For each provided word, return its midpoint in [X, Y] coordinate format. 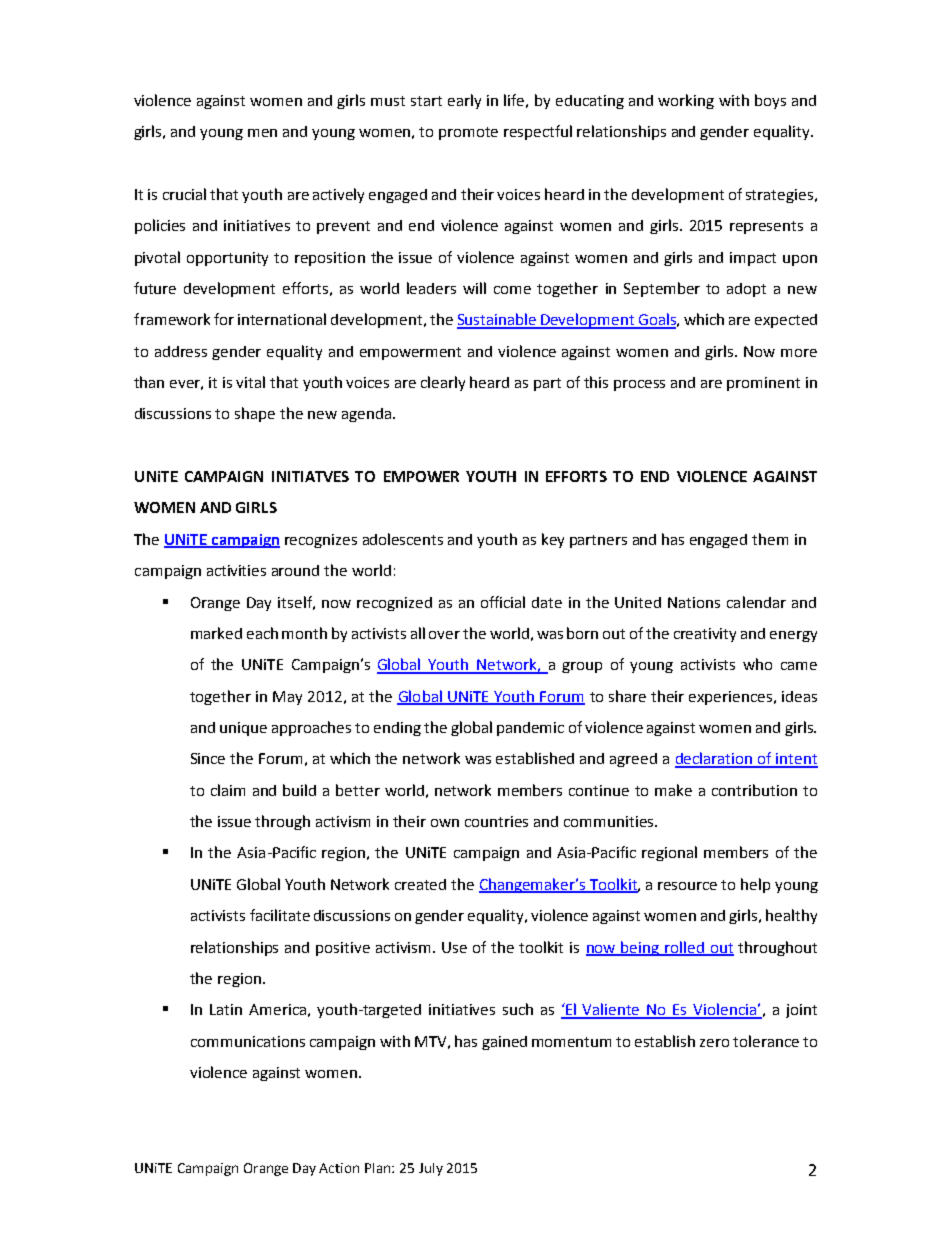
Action [339, 1168]
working [686, 101]
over [444, 635]
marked [216, 633]
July [431, 1169]
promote [468, 133]
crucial [184, 194]
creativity [705, 635]
